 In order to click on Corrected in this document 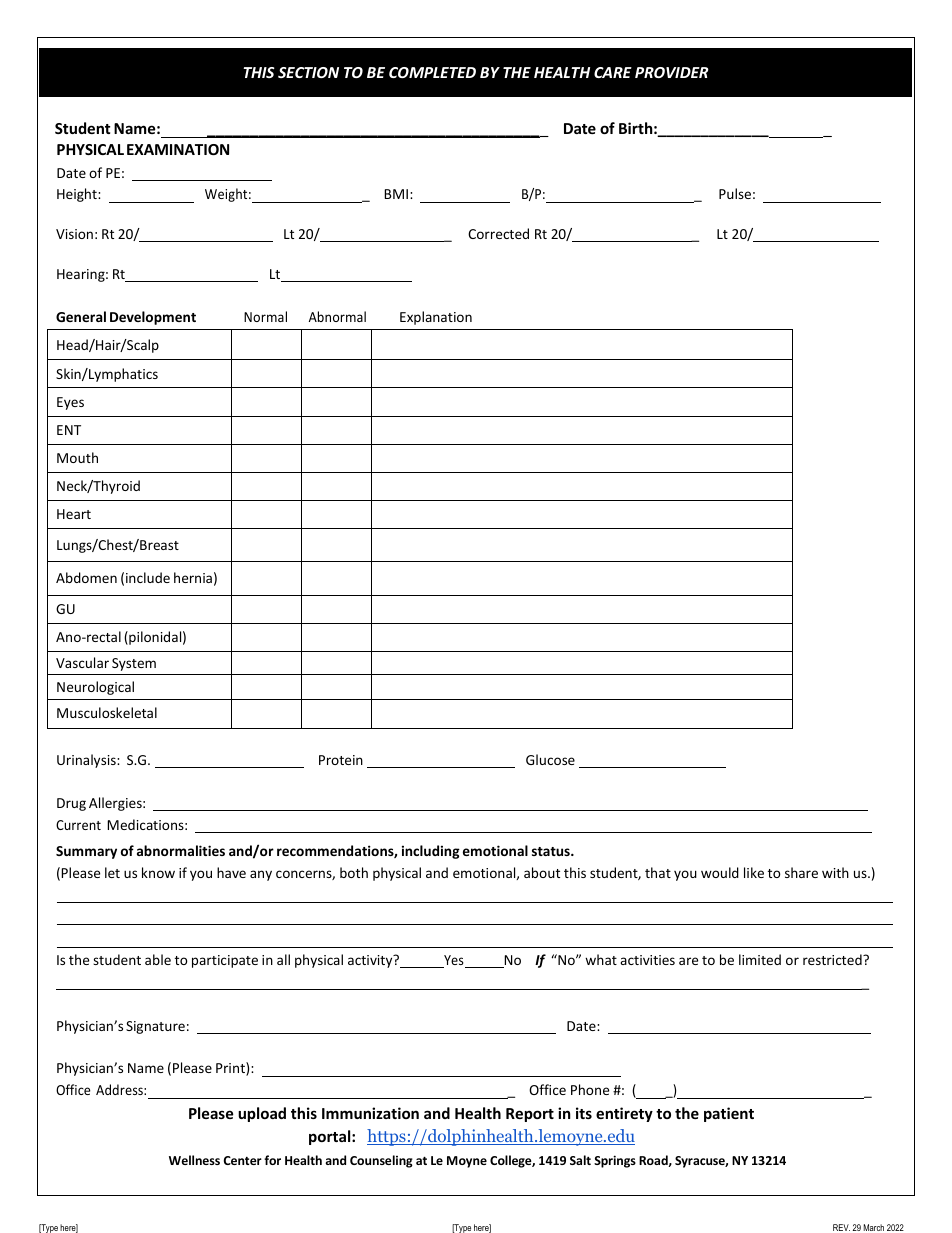, I will do `click(498, 233)`.
